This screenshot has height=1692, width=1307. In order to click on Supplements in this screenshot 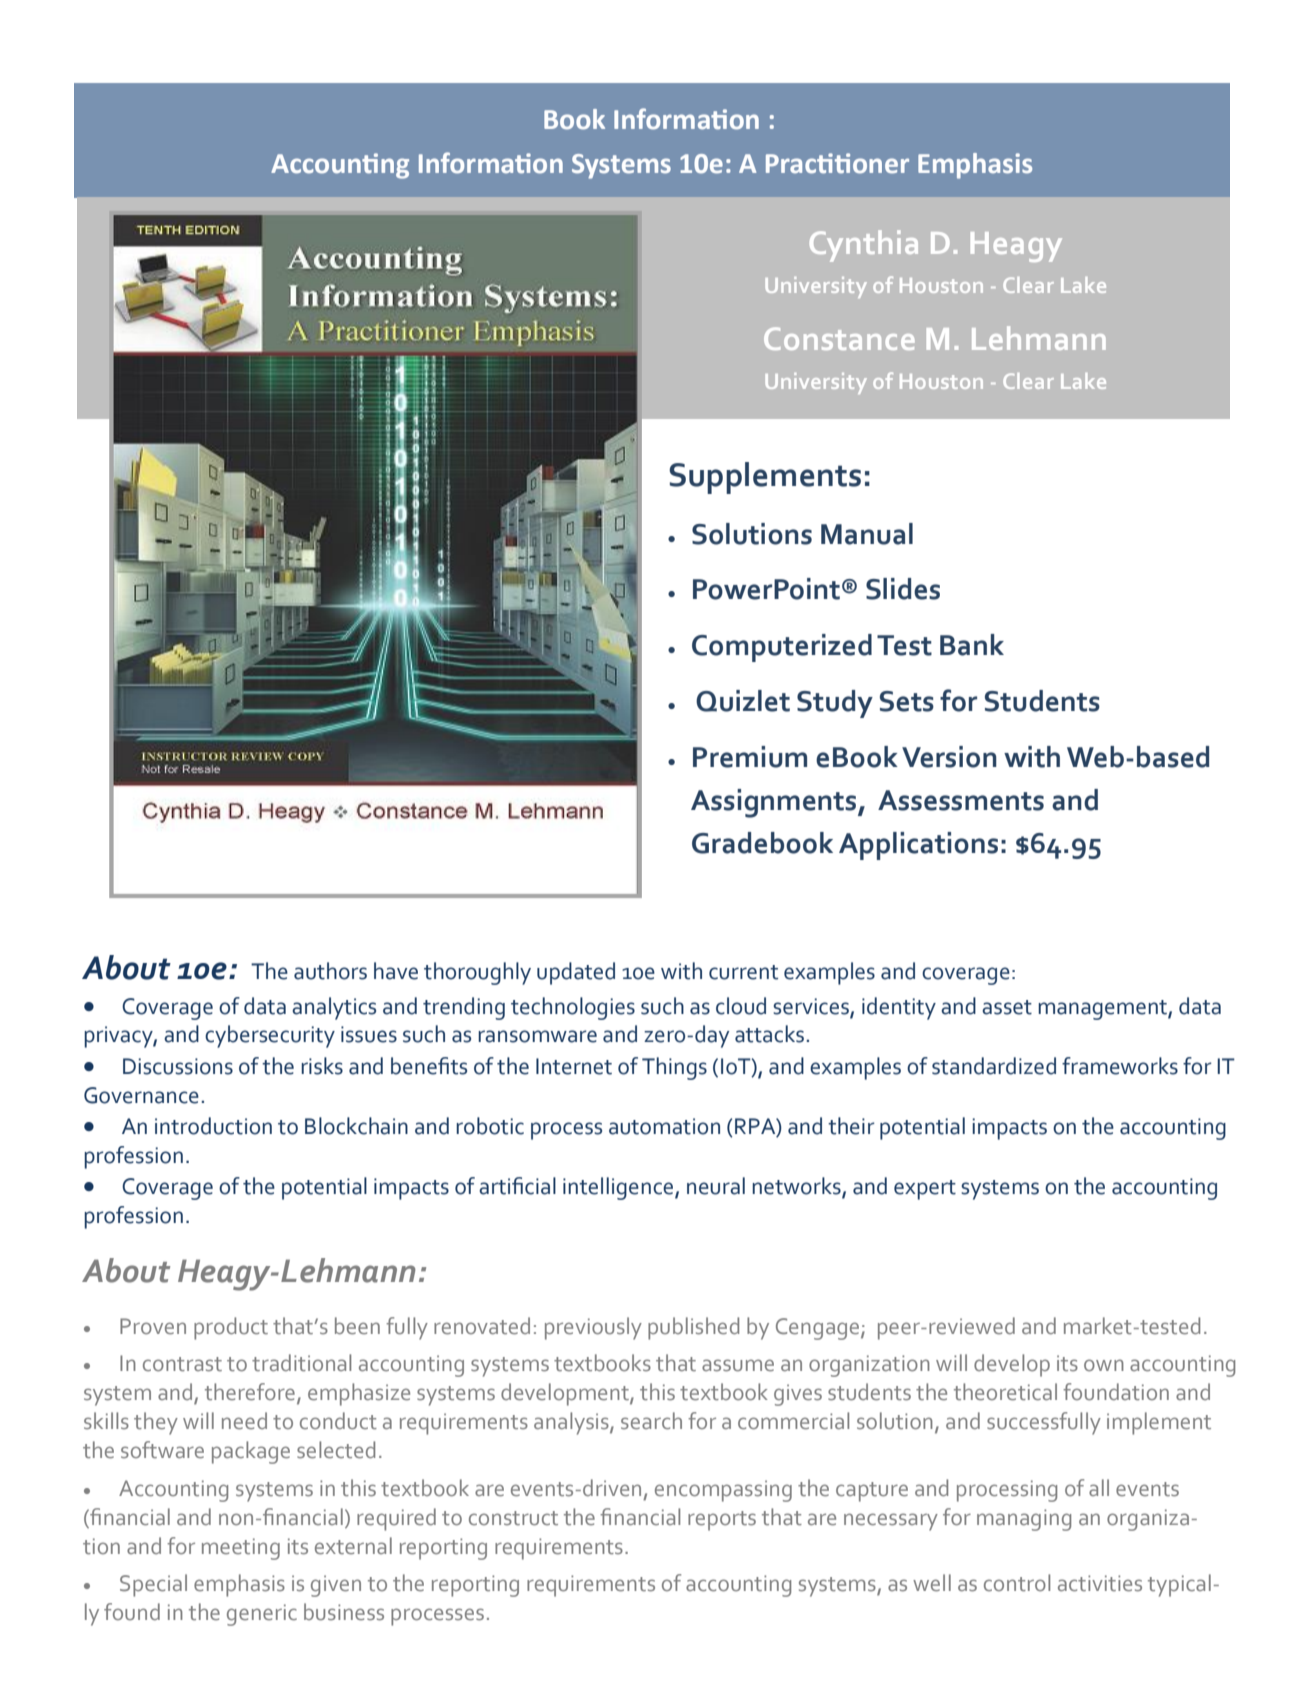, I will do `click(765, 478)`.
